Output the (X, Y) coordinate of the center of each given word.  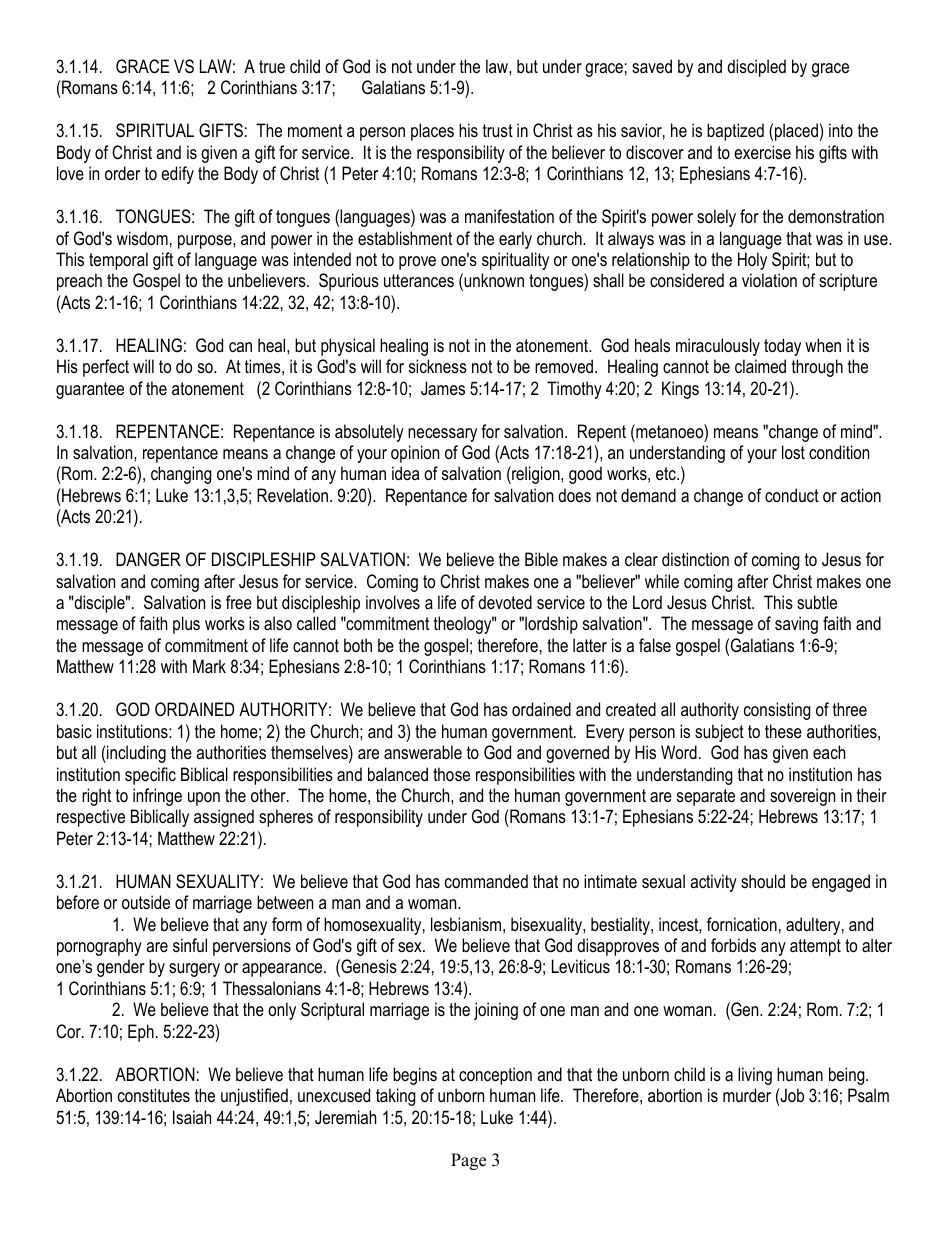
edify (177, 175)
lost (793, 452)
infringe (157, 797)
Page (468, 1161)
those (451, 774)
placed (797, 132)
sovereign (802, 797)
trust (498, 130)
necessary (442, 435)
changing (181, 475)
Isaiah (192, 1117)
